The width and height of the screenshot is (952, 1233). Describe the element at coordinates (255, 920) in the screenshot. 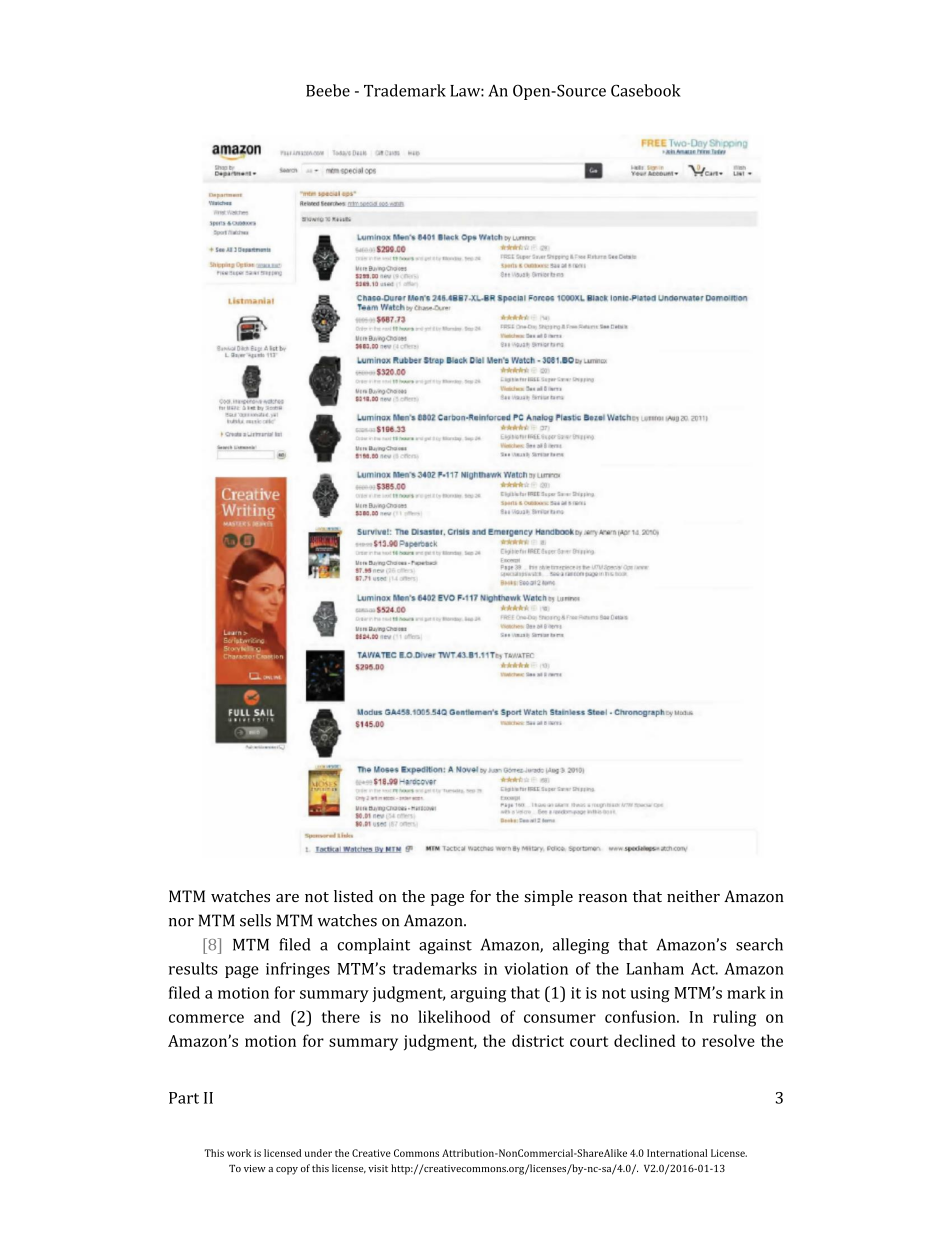

I see `sells` at that location.
